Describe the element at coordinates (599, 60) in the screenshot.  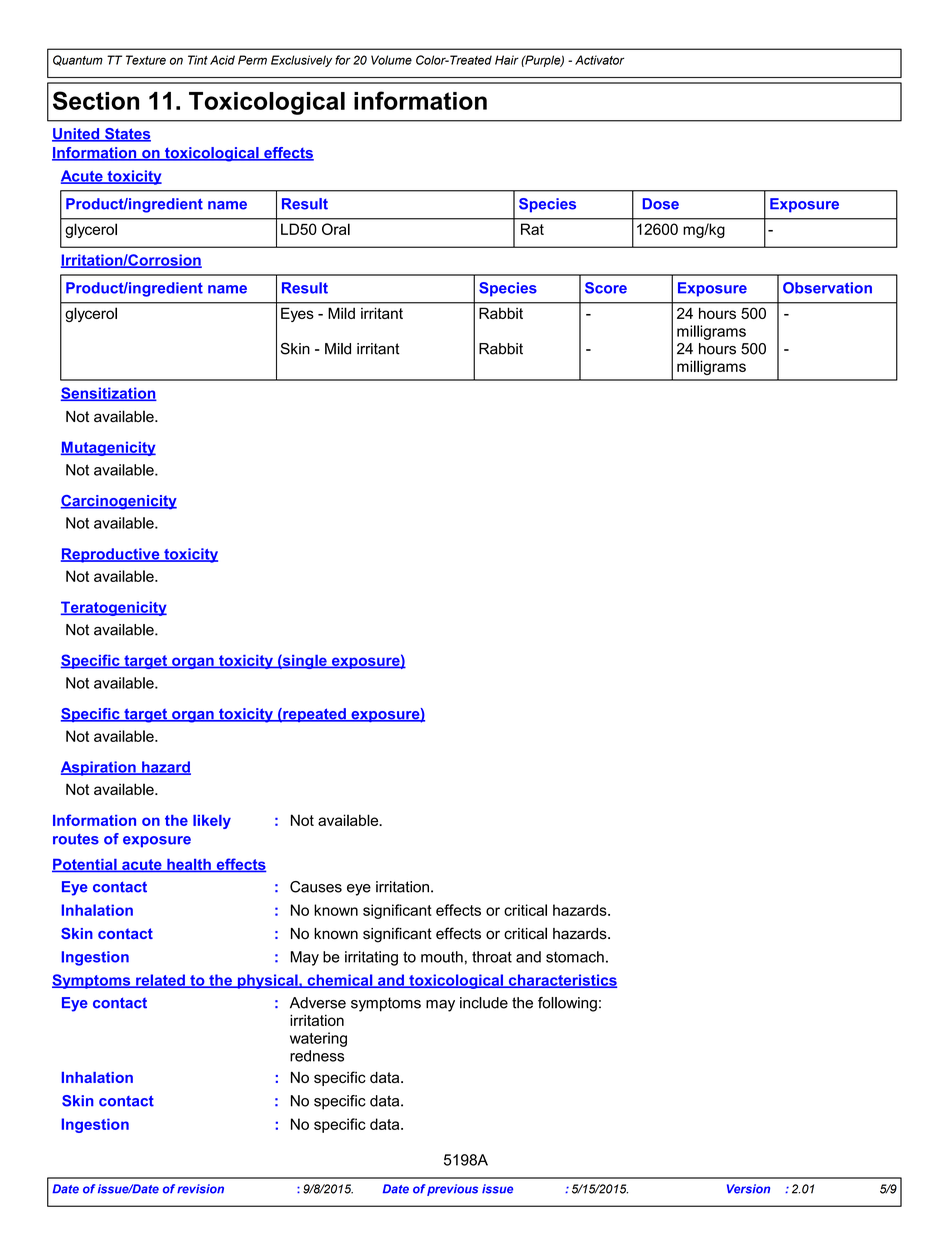
I see `Activator` at that location.
